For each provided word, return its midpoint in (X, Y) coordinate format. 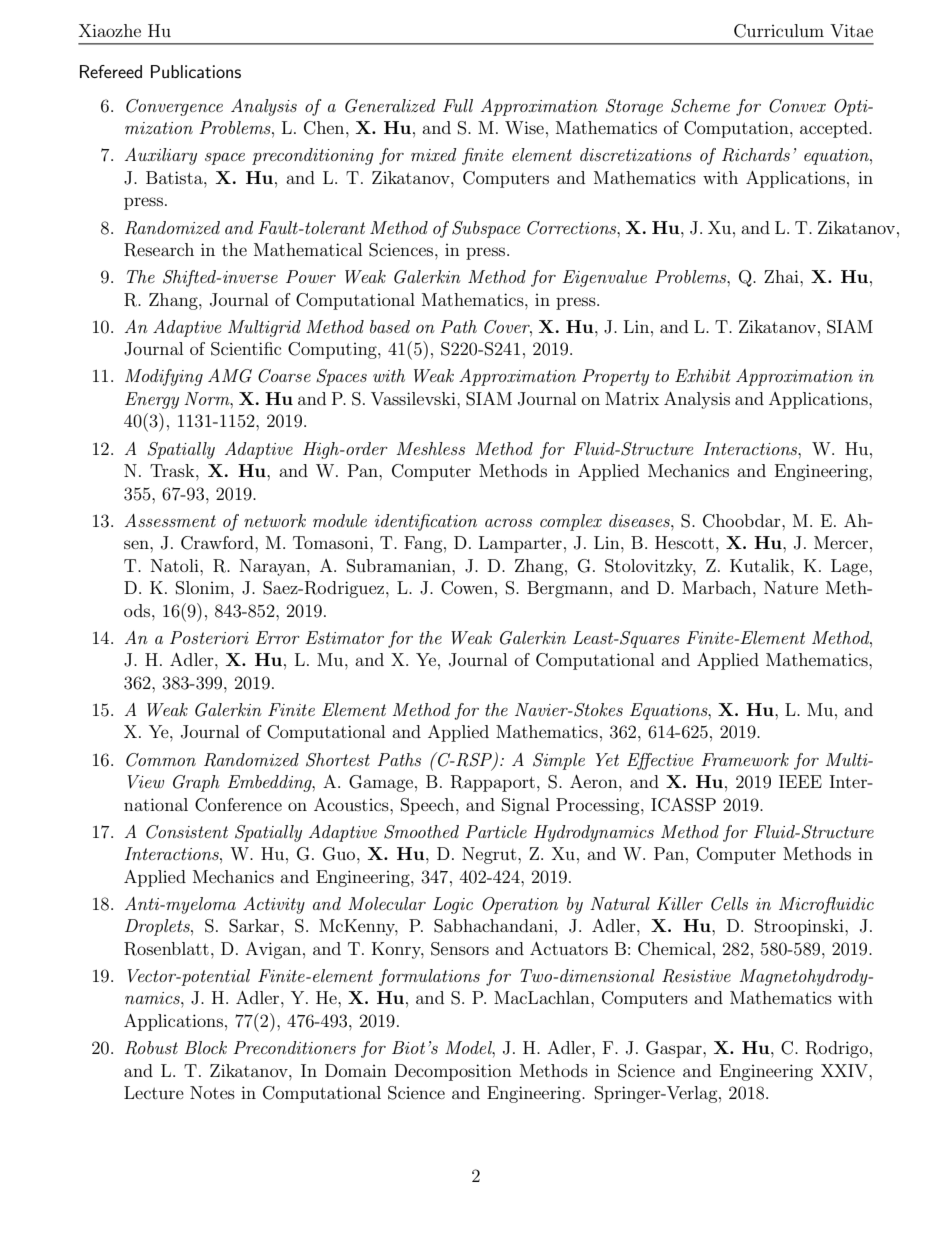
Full (458, 105)
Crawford (218, 543)
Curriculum (779, 31)
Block (205, 1047)
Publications (196, 71)
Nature (791, 587)
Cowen (467, 588)
